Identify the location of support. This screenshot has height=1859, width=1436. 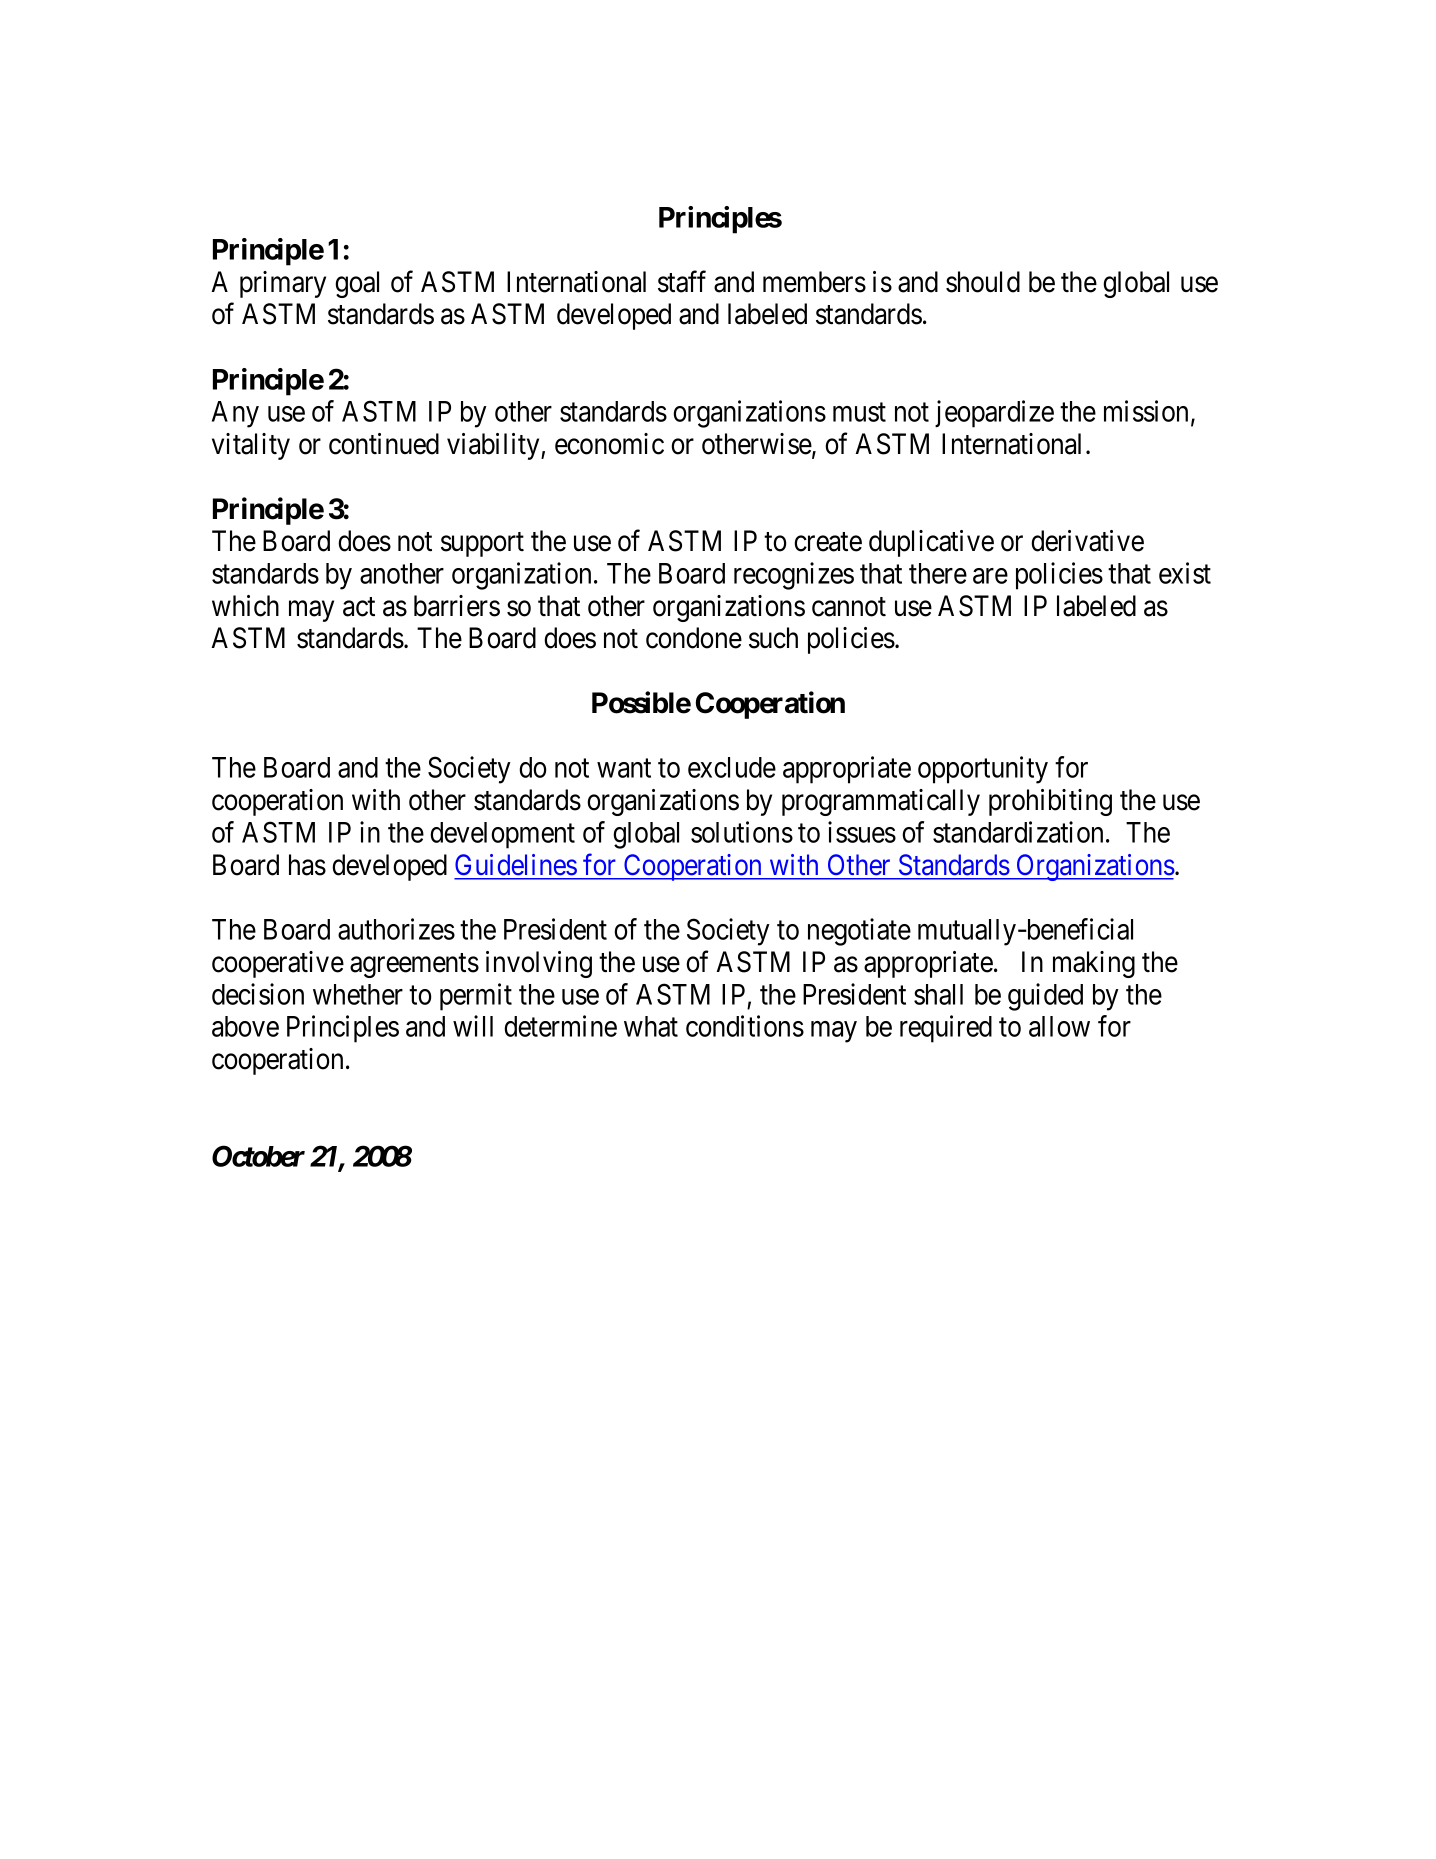
(482, 544).
